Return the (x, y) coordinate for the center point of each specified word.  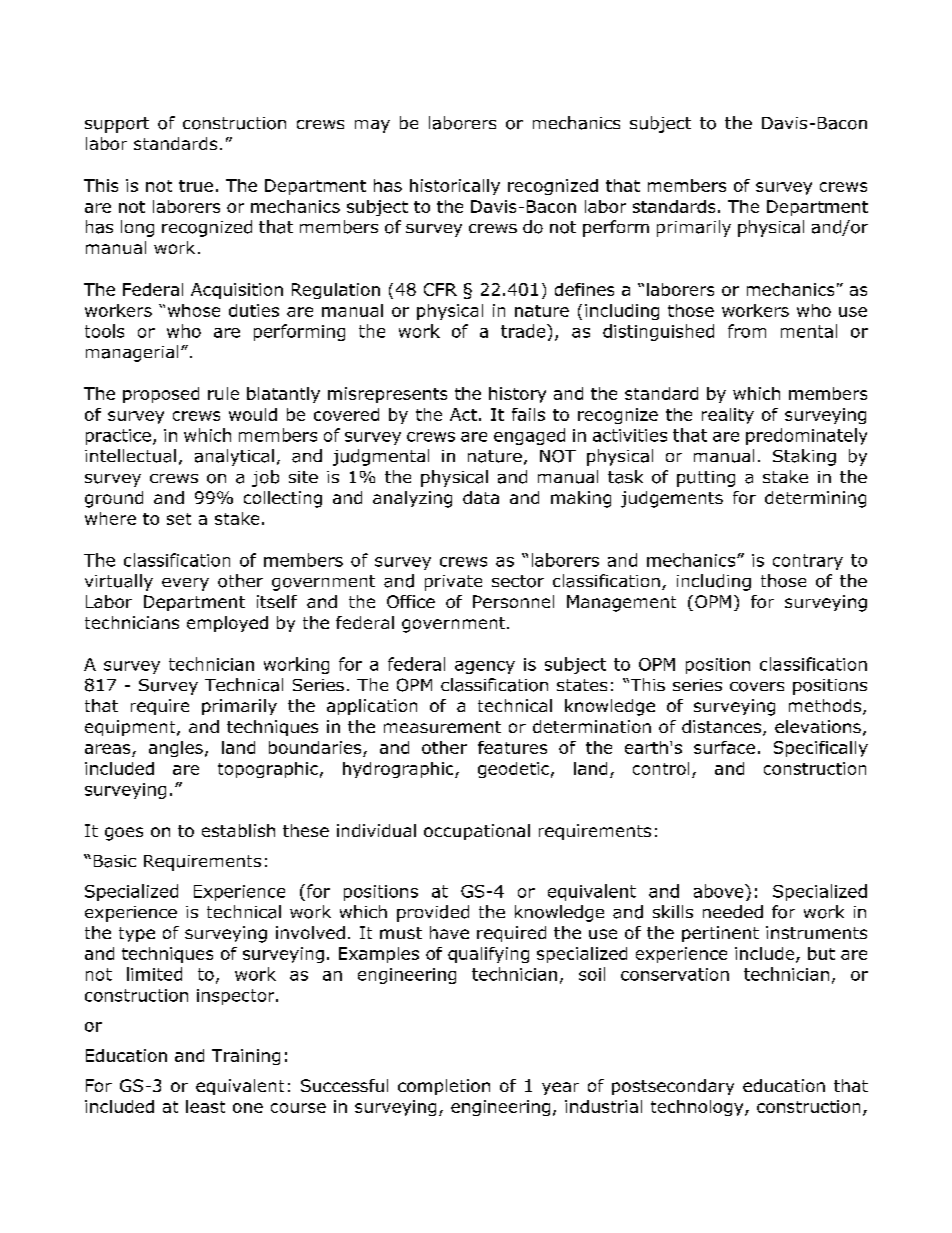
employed (227, 624)
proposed (161, 395)
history (517, 395)
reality (728, 416)
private (453, 583)
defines (584, 289)
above (720, 891)
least (205, 1106)
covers (757, 687)
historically (455, 187)
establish (238, 830)
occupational (477, 832)
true (196, 186)
